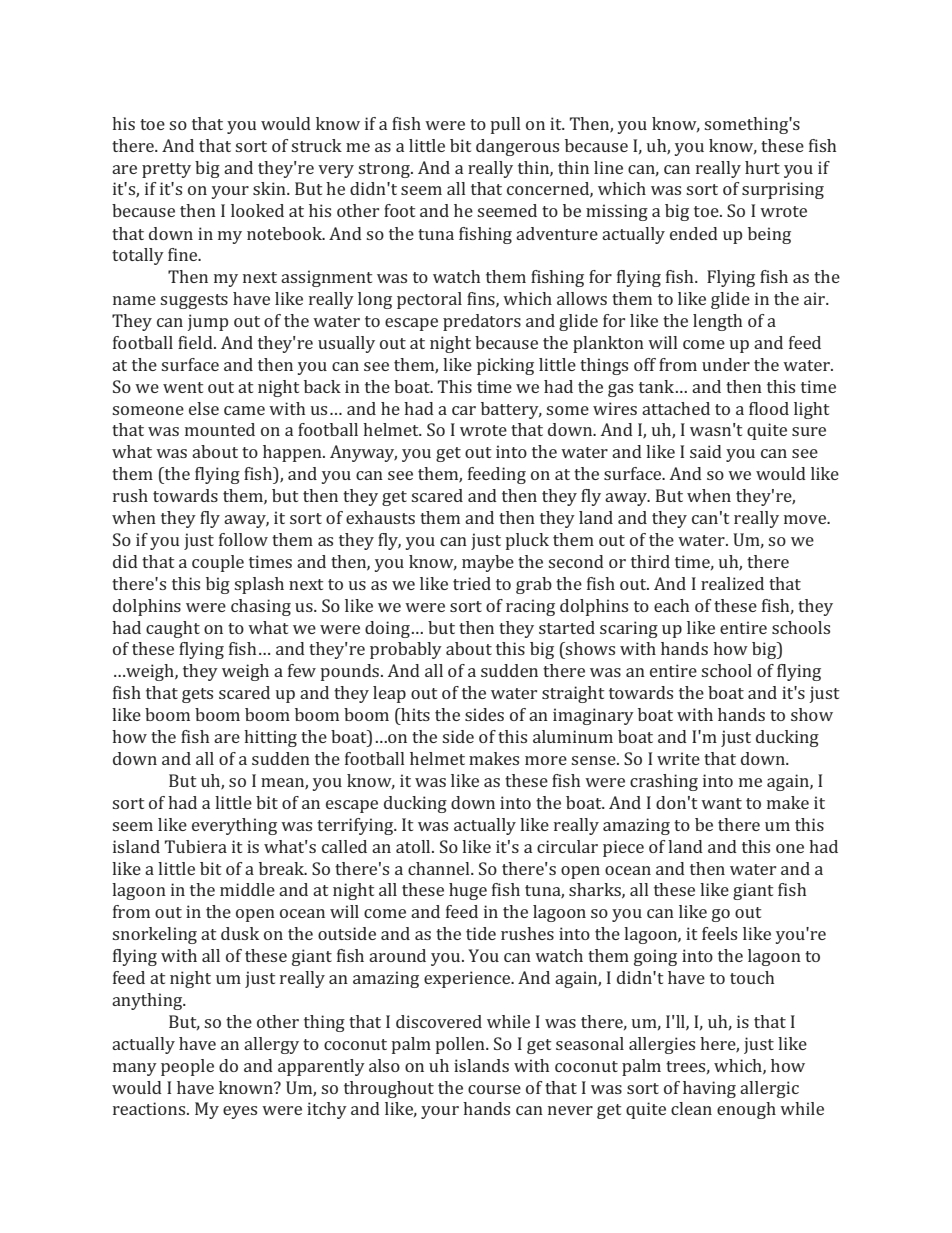  Describe the element at coordinates (709, 1089) in the screenshot. I see `having` at that location.
